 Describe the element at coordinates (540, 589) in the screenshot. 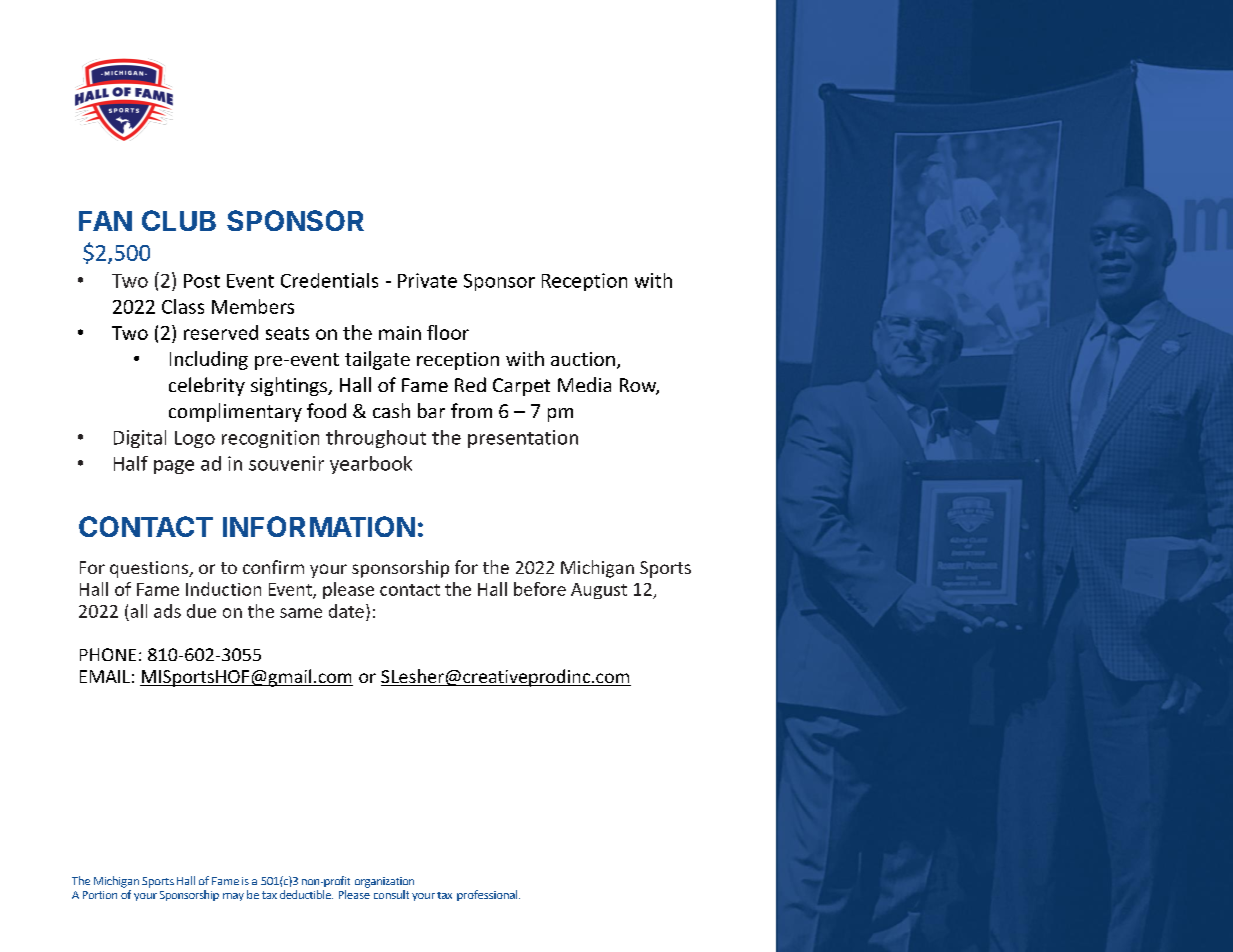

I see `before` at that location.
